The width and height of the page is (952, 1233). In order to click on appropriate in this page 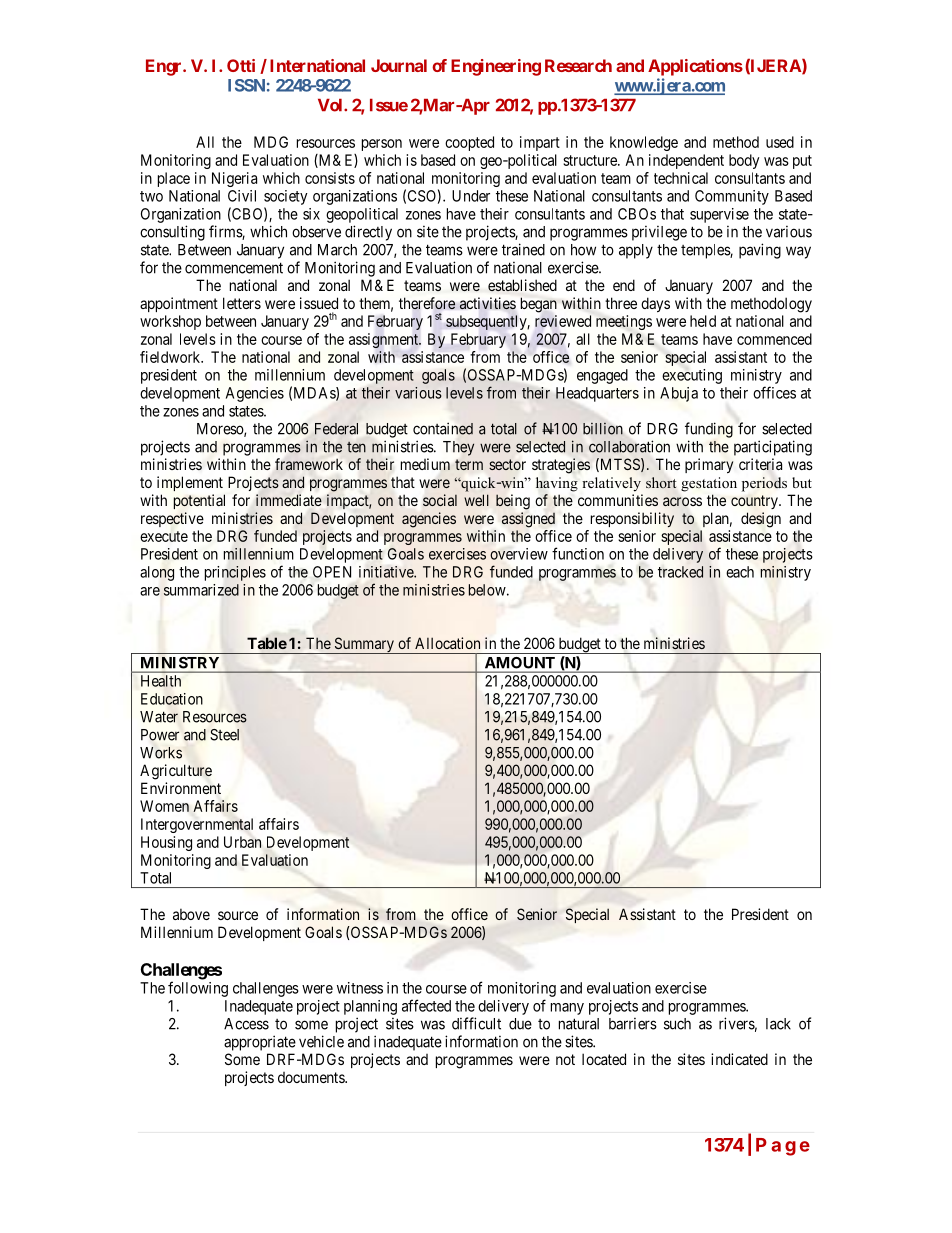, I will do `click(260, 1043)`.
